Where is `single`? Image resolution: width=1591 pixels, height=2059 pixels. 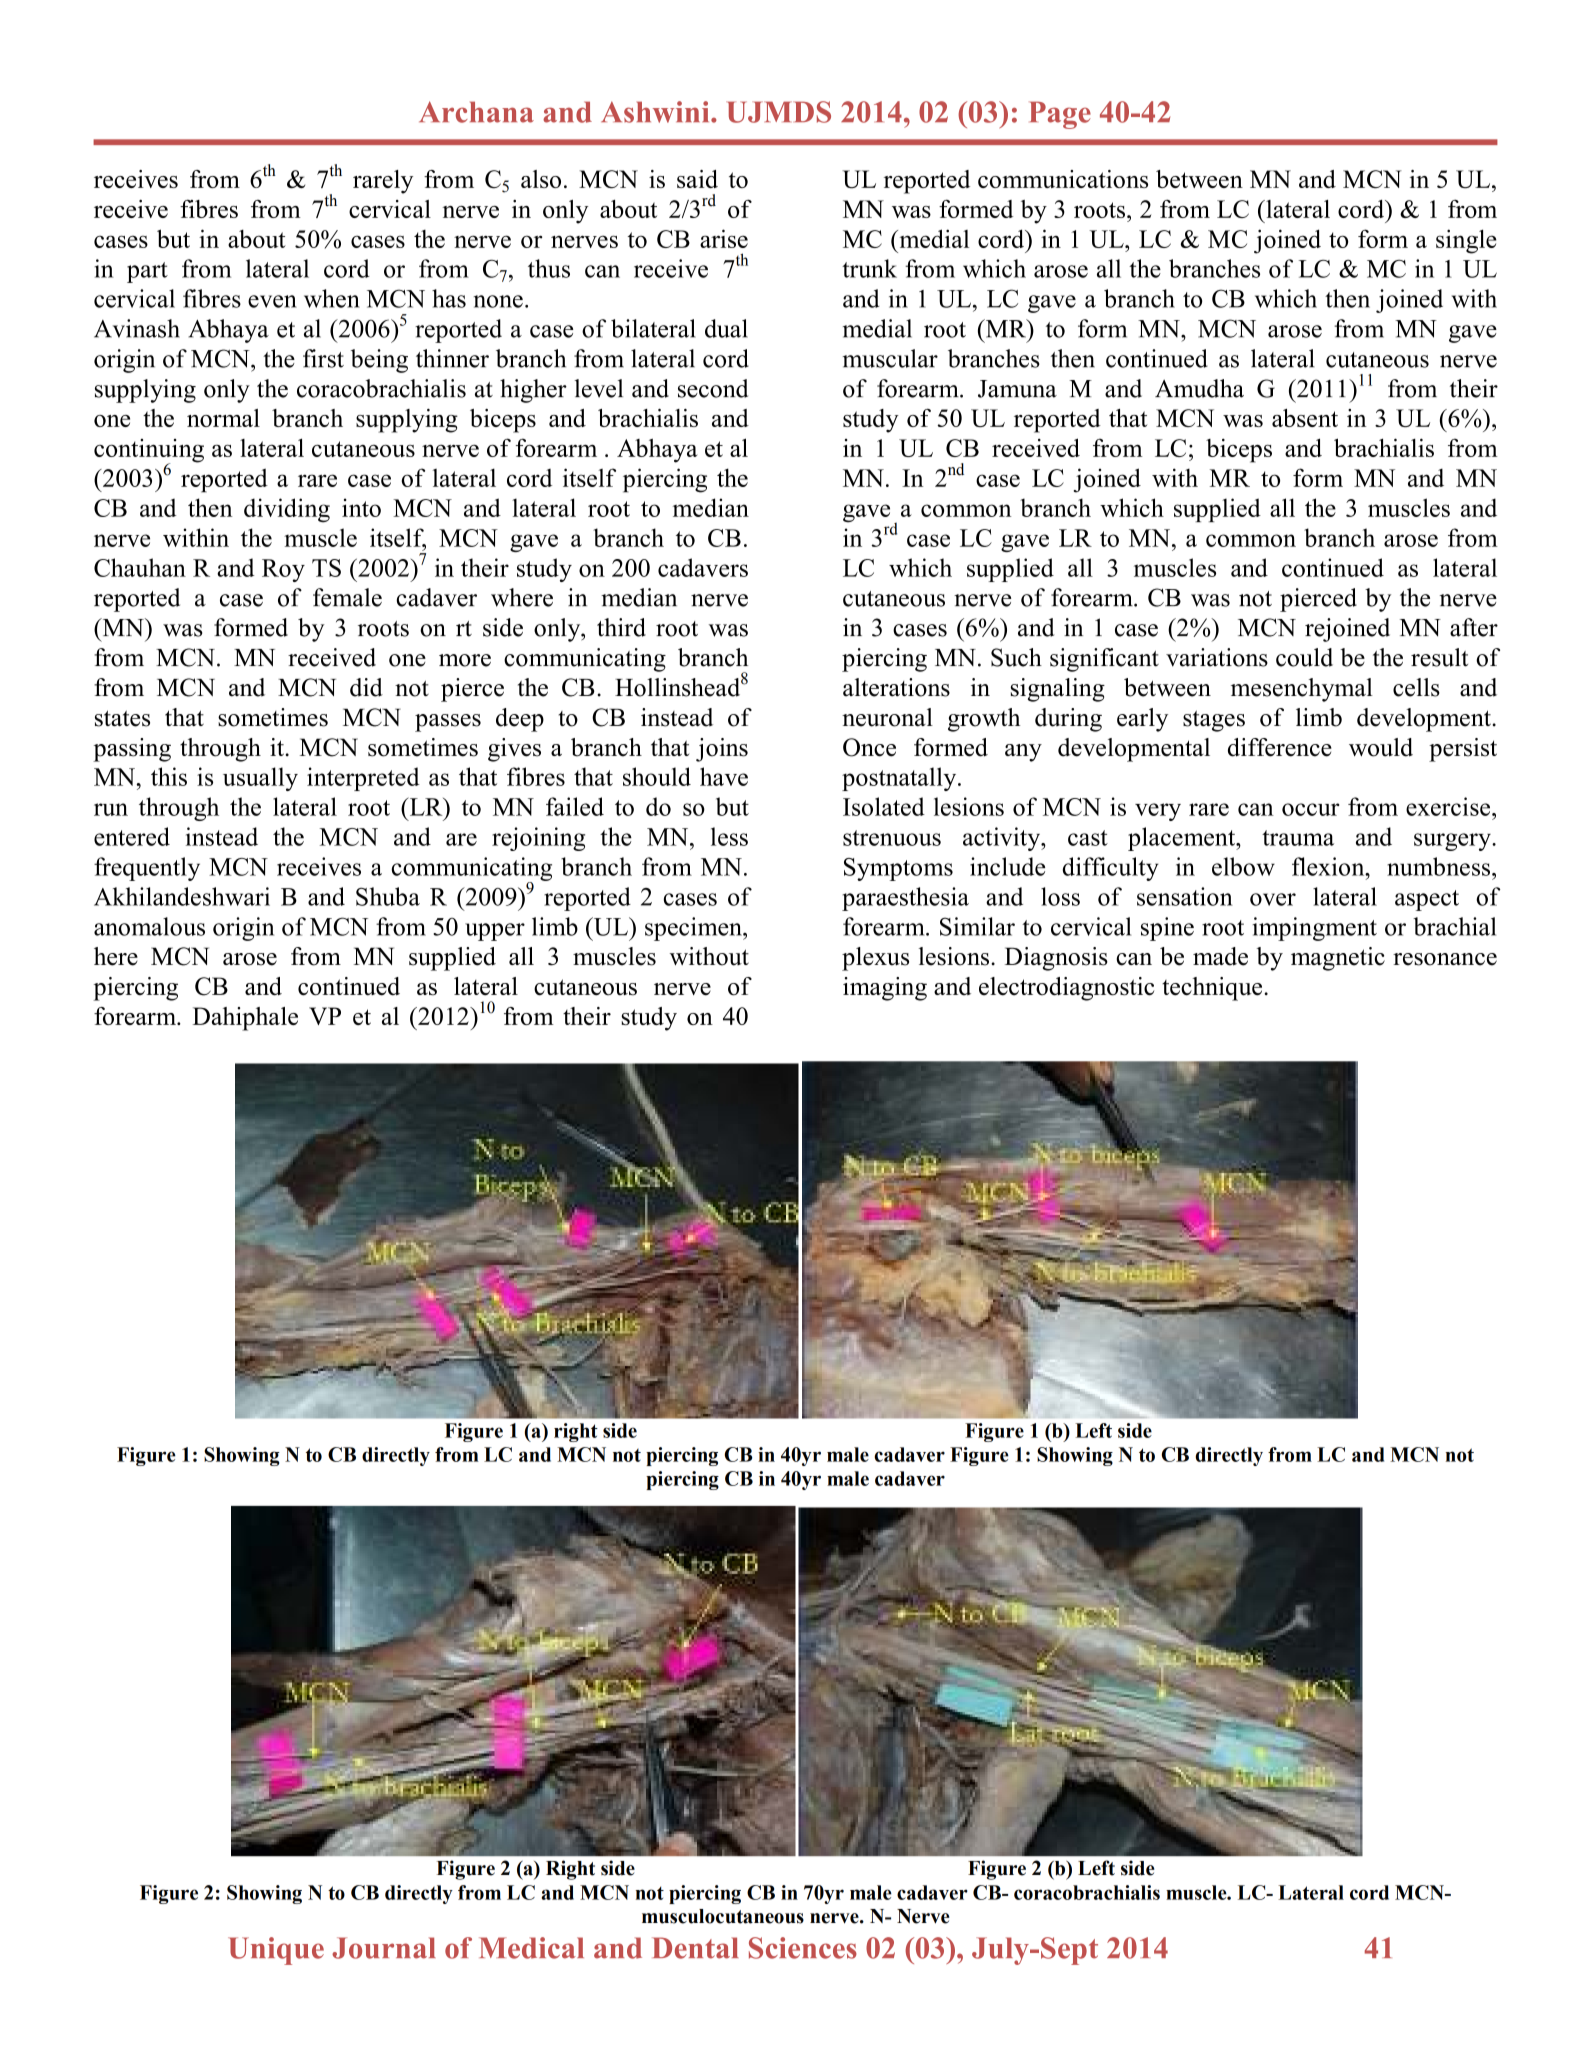 single is located at coordinates (1466, 241).
